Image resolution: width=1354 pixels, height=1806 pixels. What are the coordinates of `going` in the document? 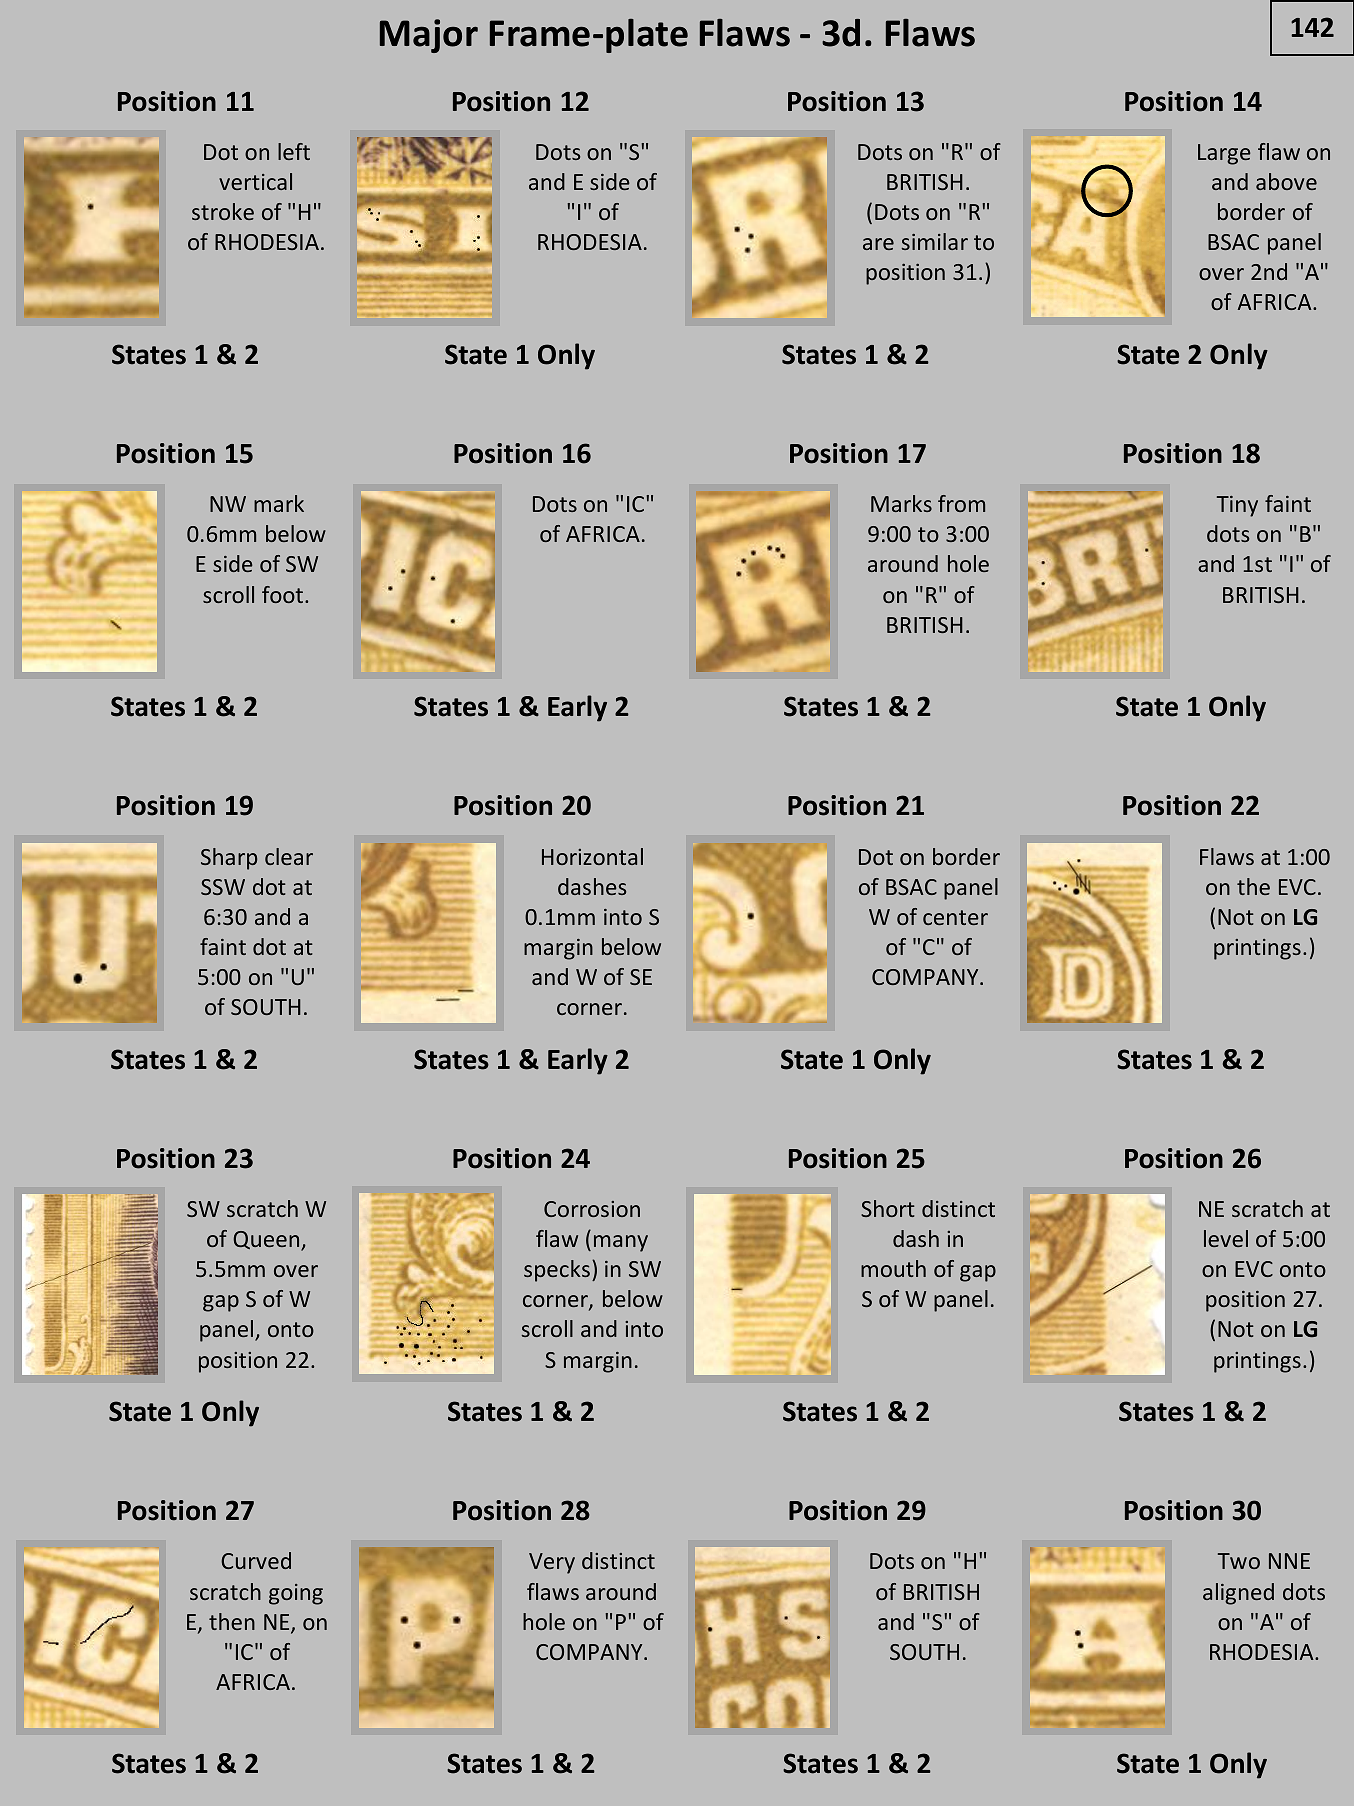 It's located at (296, 1594).
